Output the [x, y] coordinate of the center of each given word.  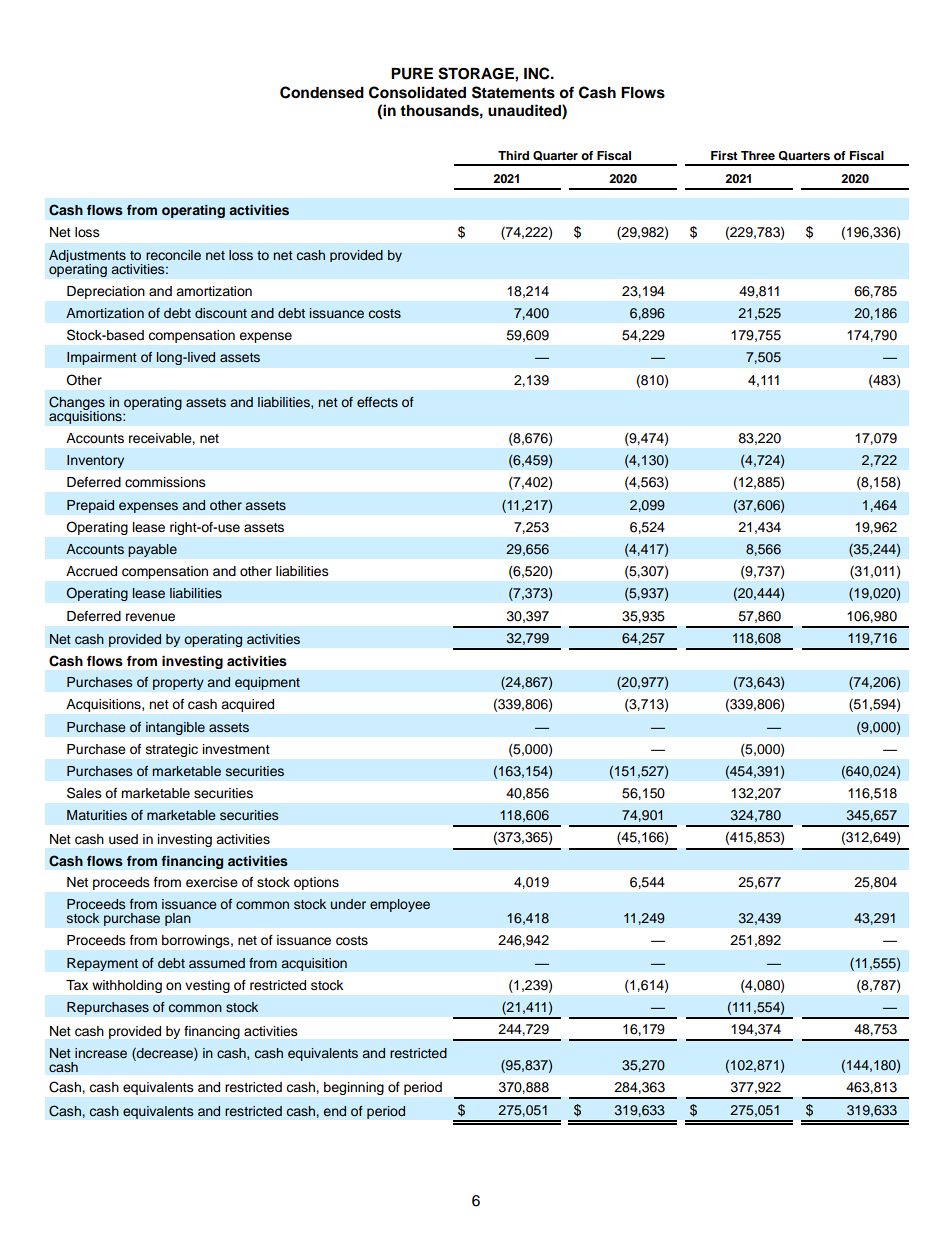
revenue [150, 617]
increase [101, 1053]
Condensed [322, 92]
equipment [267, 683]
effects [377, 402]
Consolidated [417, 92]
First [724, 155]
